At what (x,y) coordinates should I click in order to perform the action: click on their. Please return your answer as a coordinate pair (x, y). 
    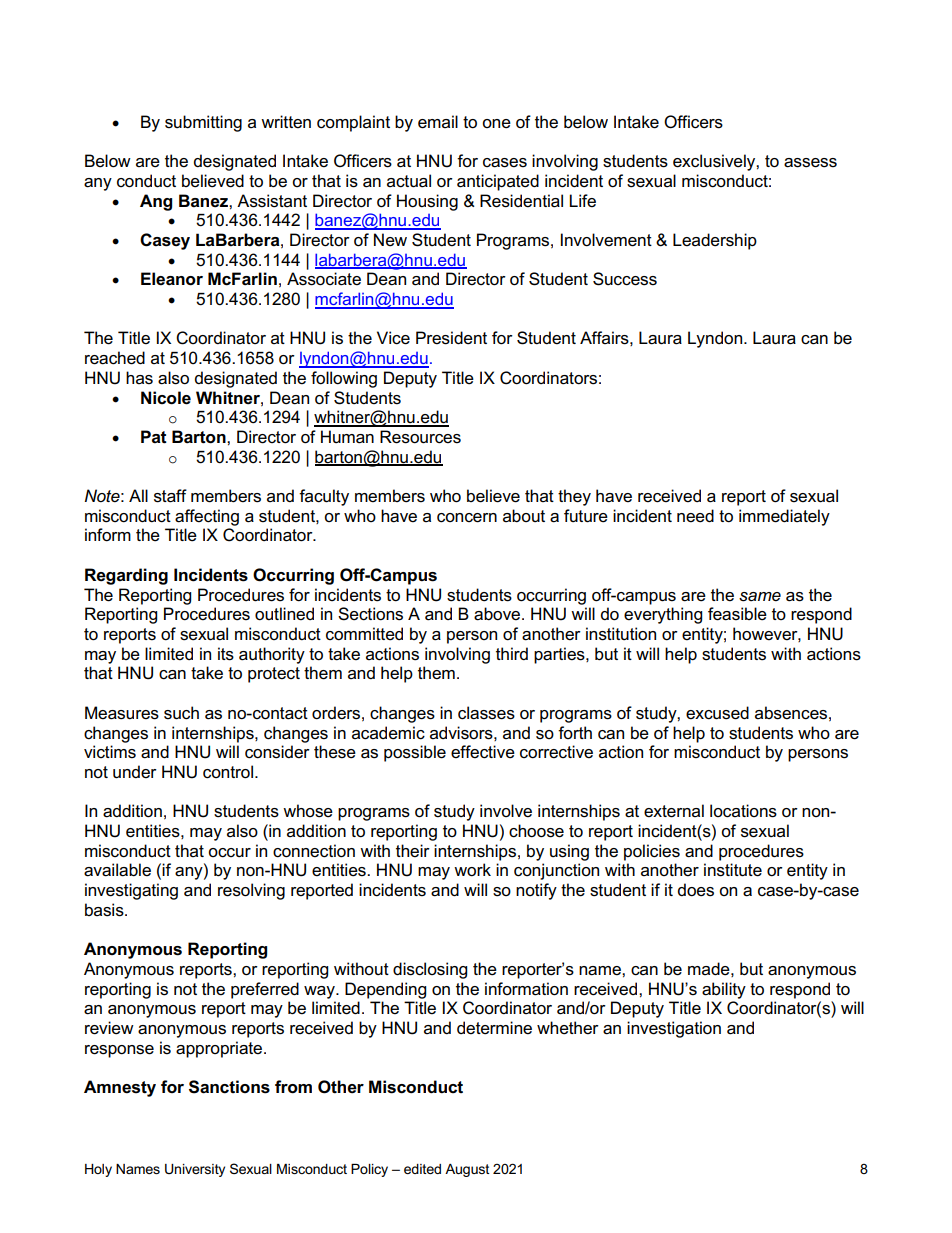
    Looking at the image, I should click on (413, 851).
